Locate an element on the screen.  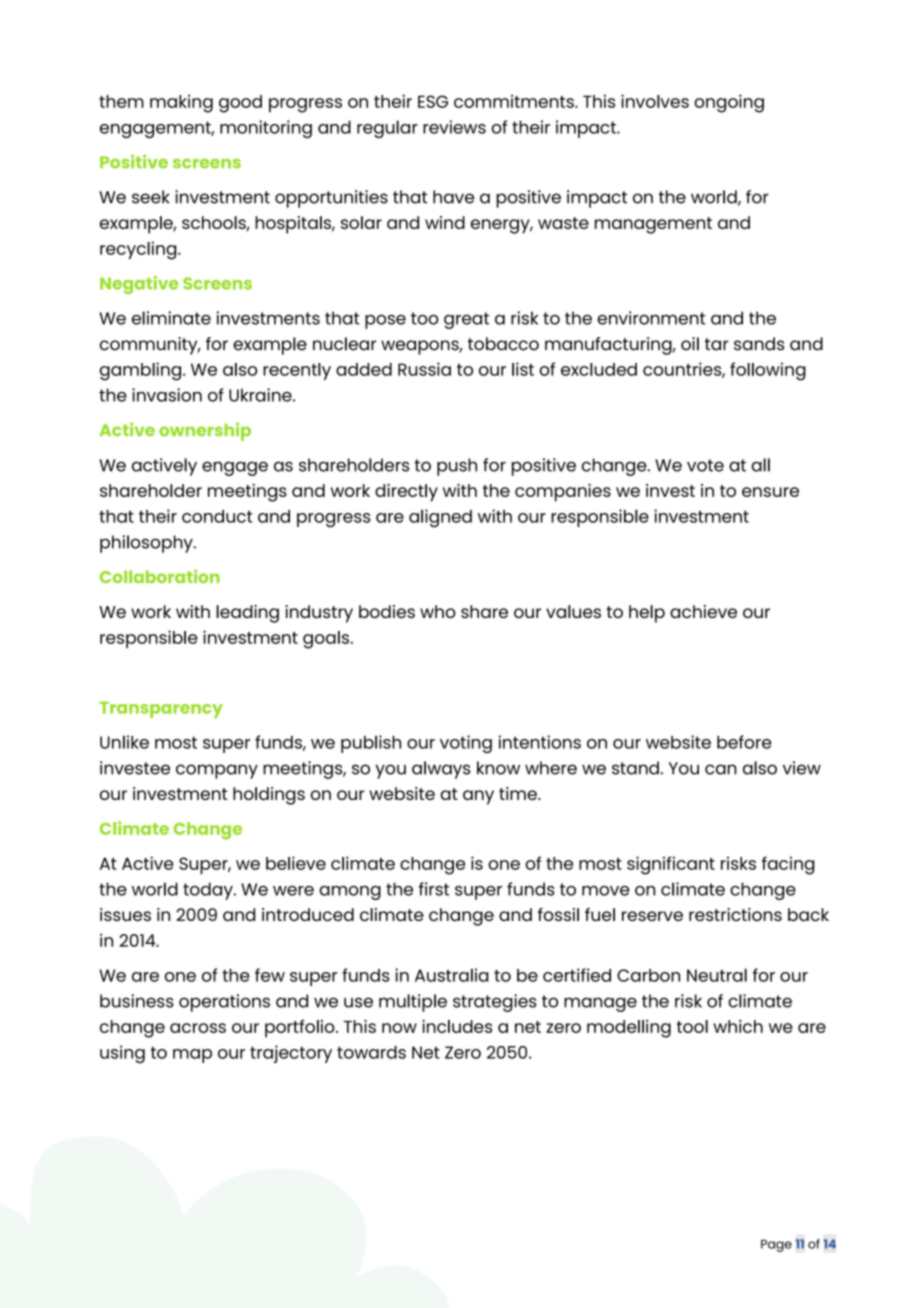
ongoing is located at coordinates (729, 103).
